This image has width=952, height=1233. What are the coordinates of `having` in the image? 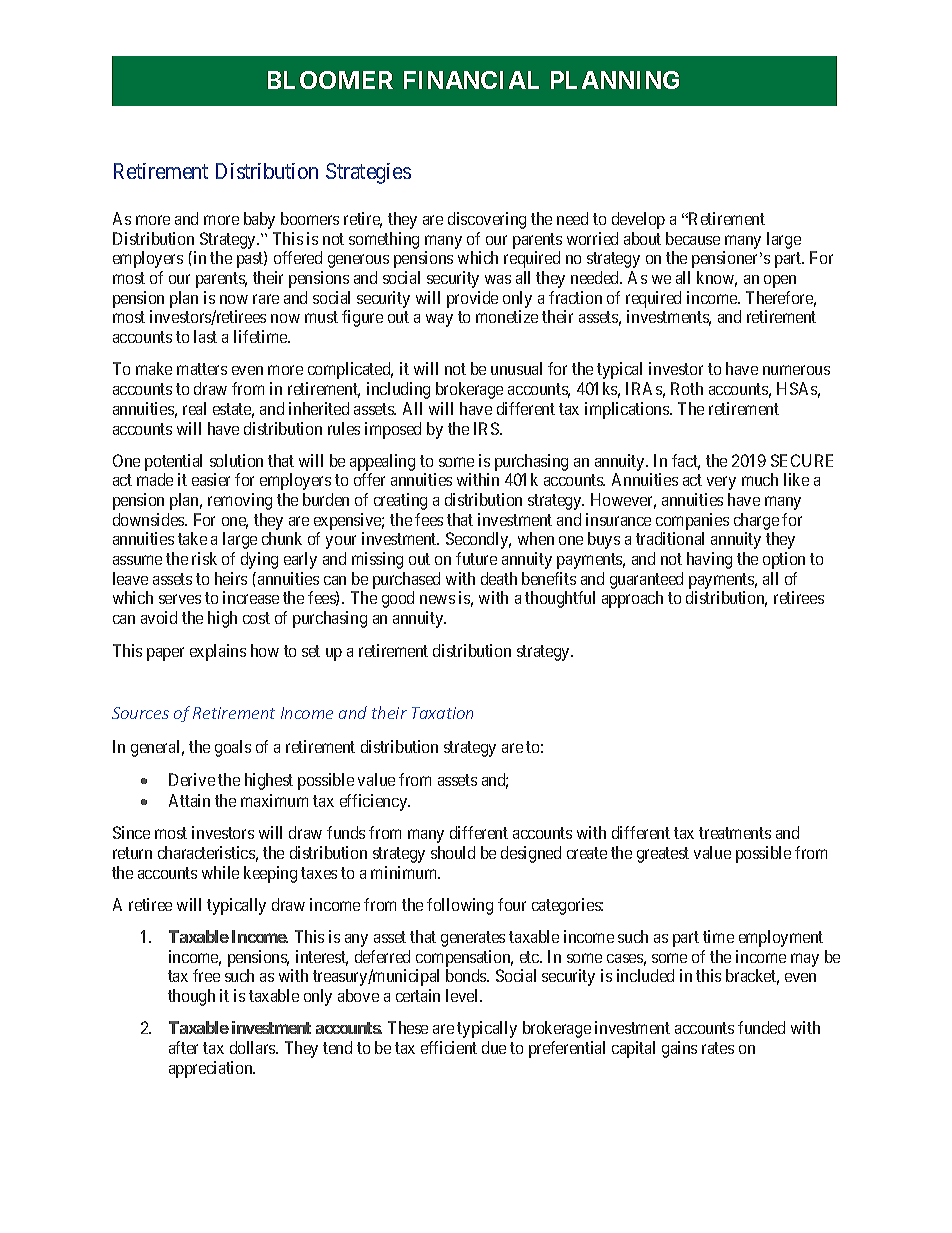 It's located at (709, 560).
